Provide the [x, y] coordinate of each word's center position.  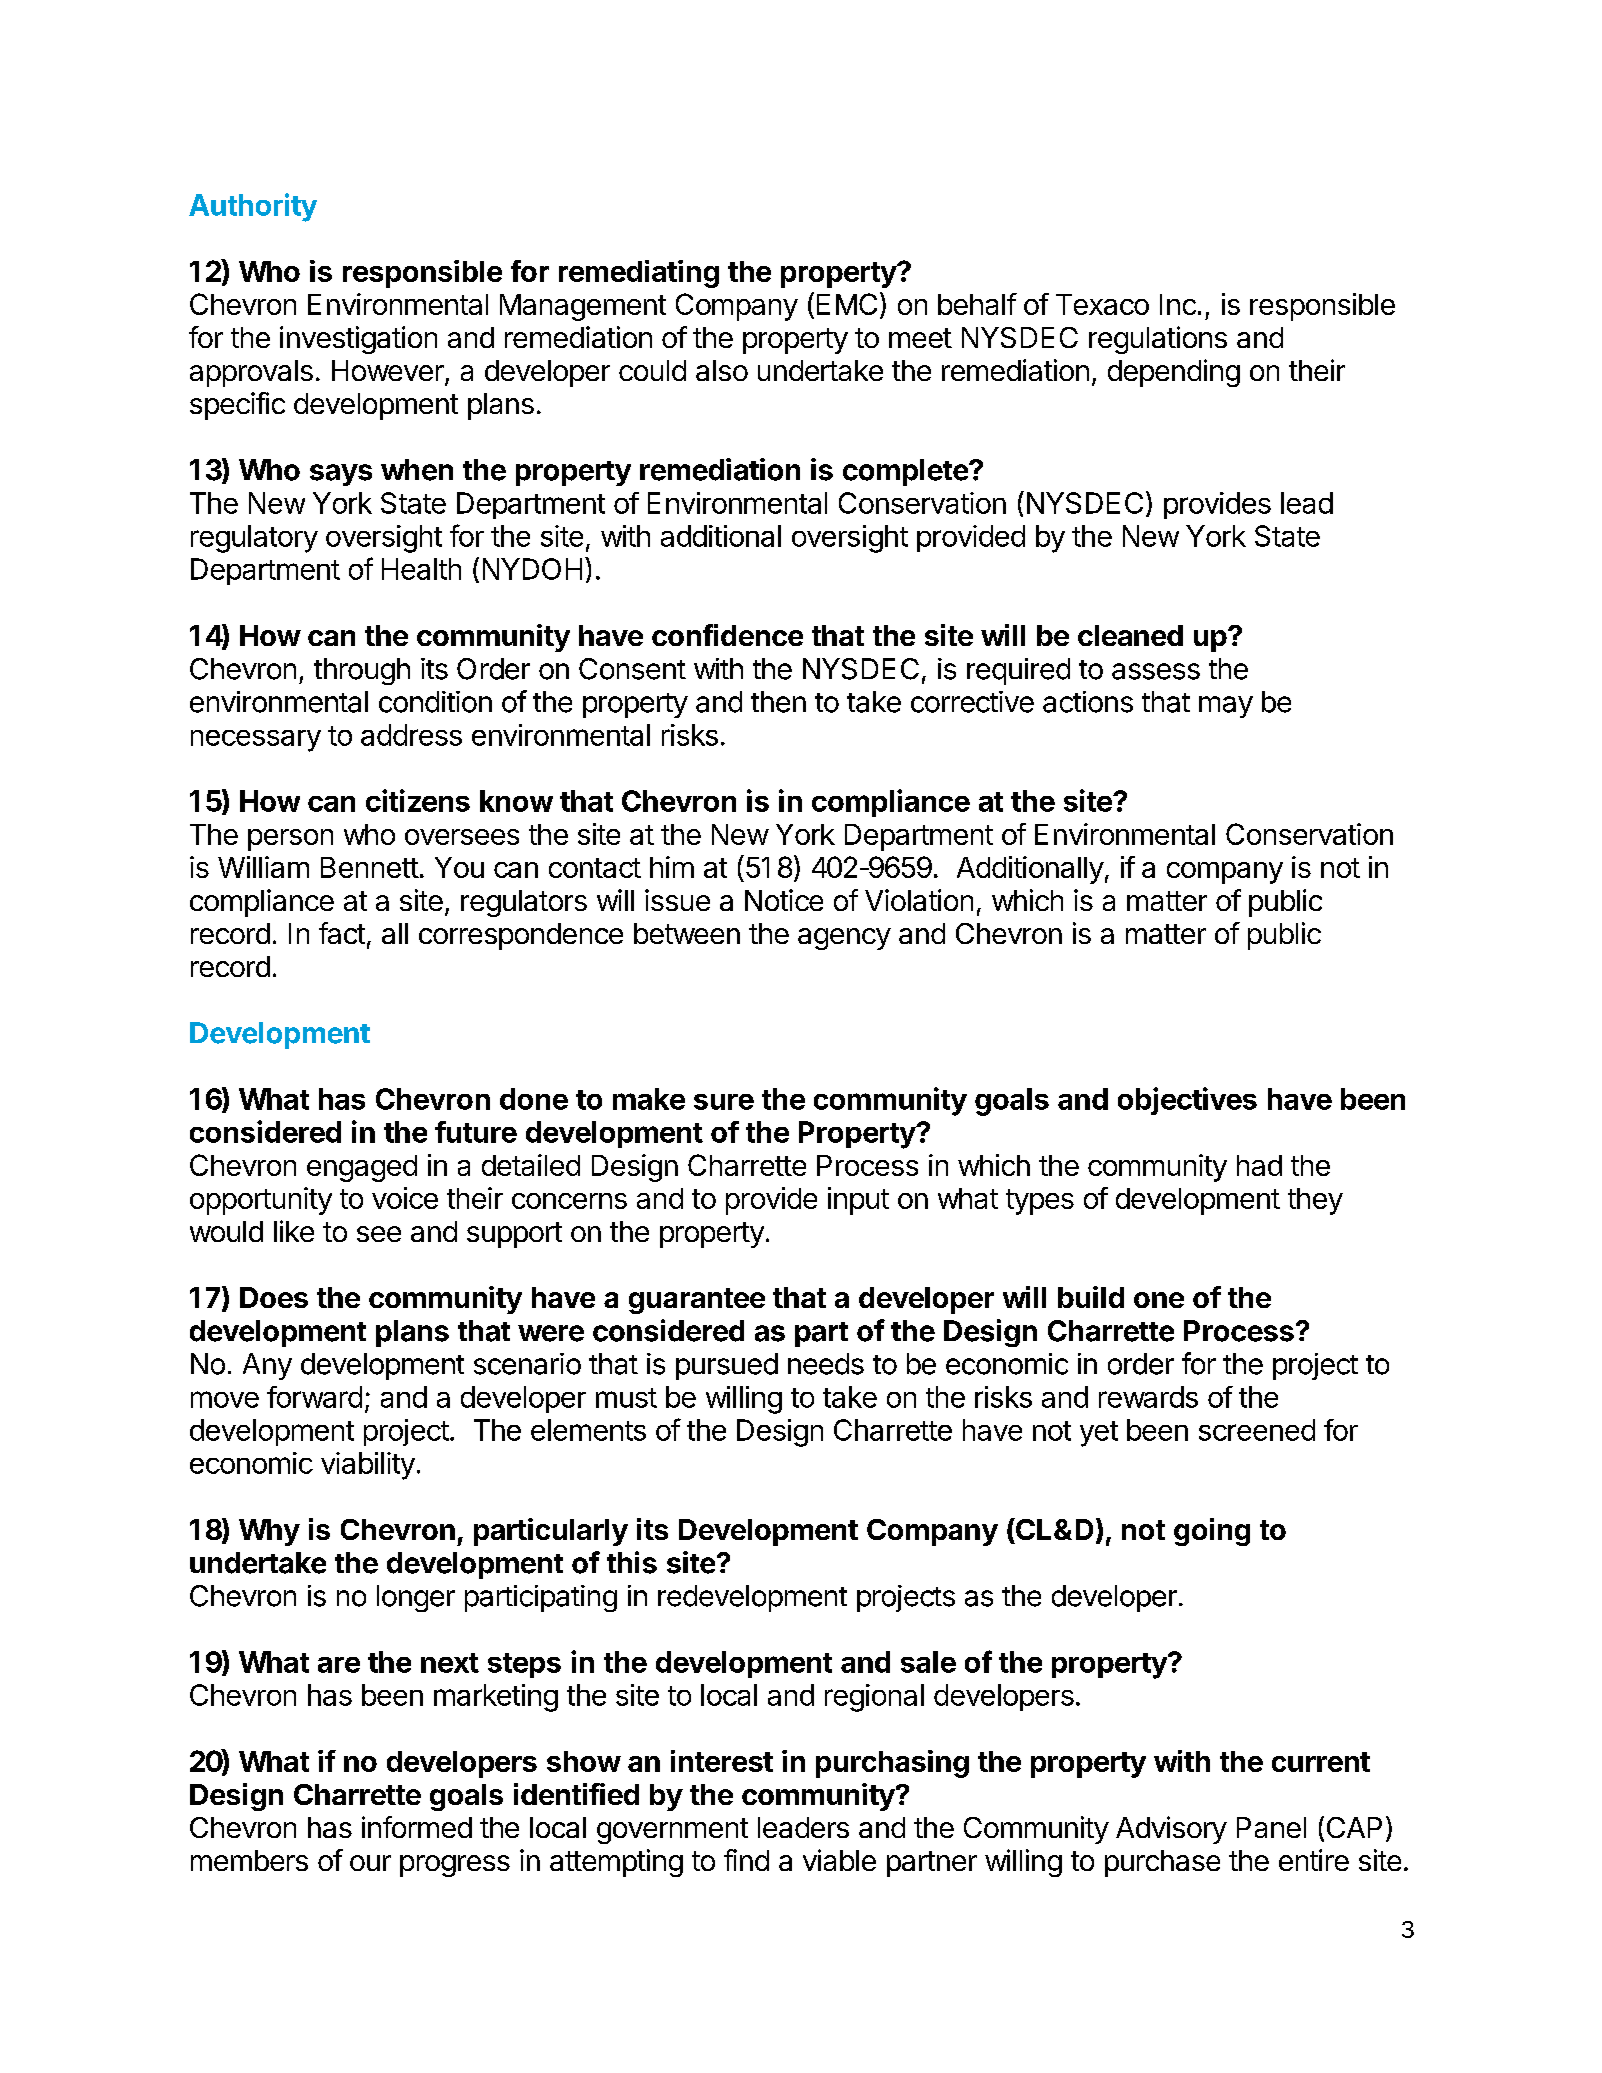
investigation [358, 340]
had [1259, 1165]
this [632, 1562]
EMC [847, 304]
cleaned [1130, 635]
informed [417, 1827]
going [1212, 1532]
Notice [784, 900]
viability [368, 1466]
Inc [1178, 304]
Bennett [370, 867]
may [1226, 707]
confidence [727, 635]
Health [421, 569]
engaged [362, 1168]
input [858, 1201]
